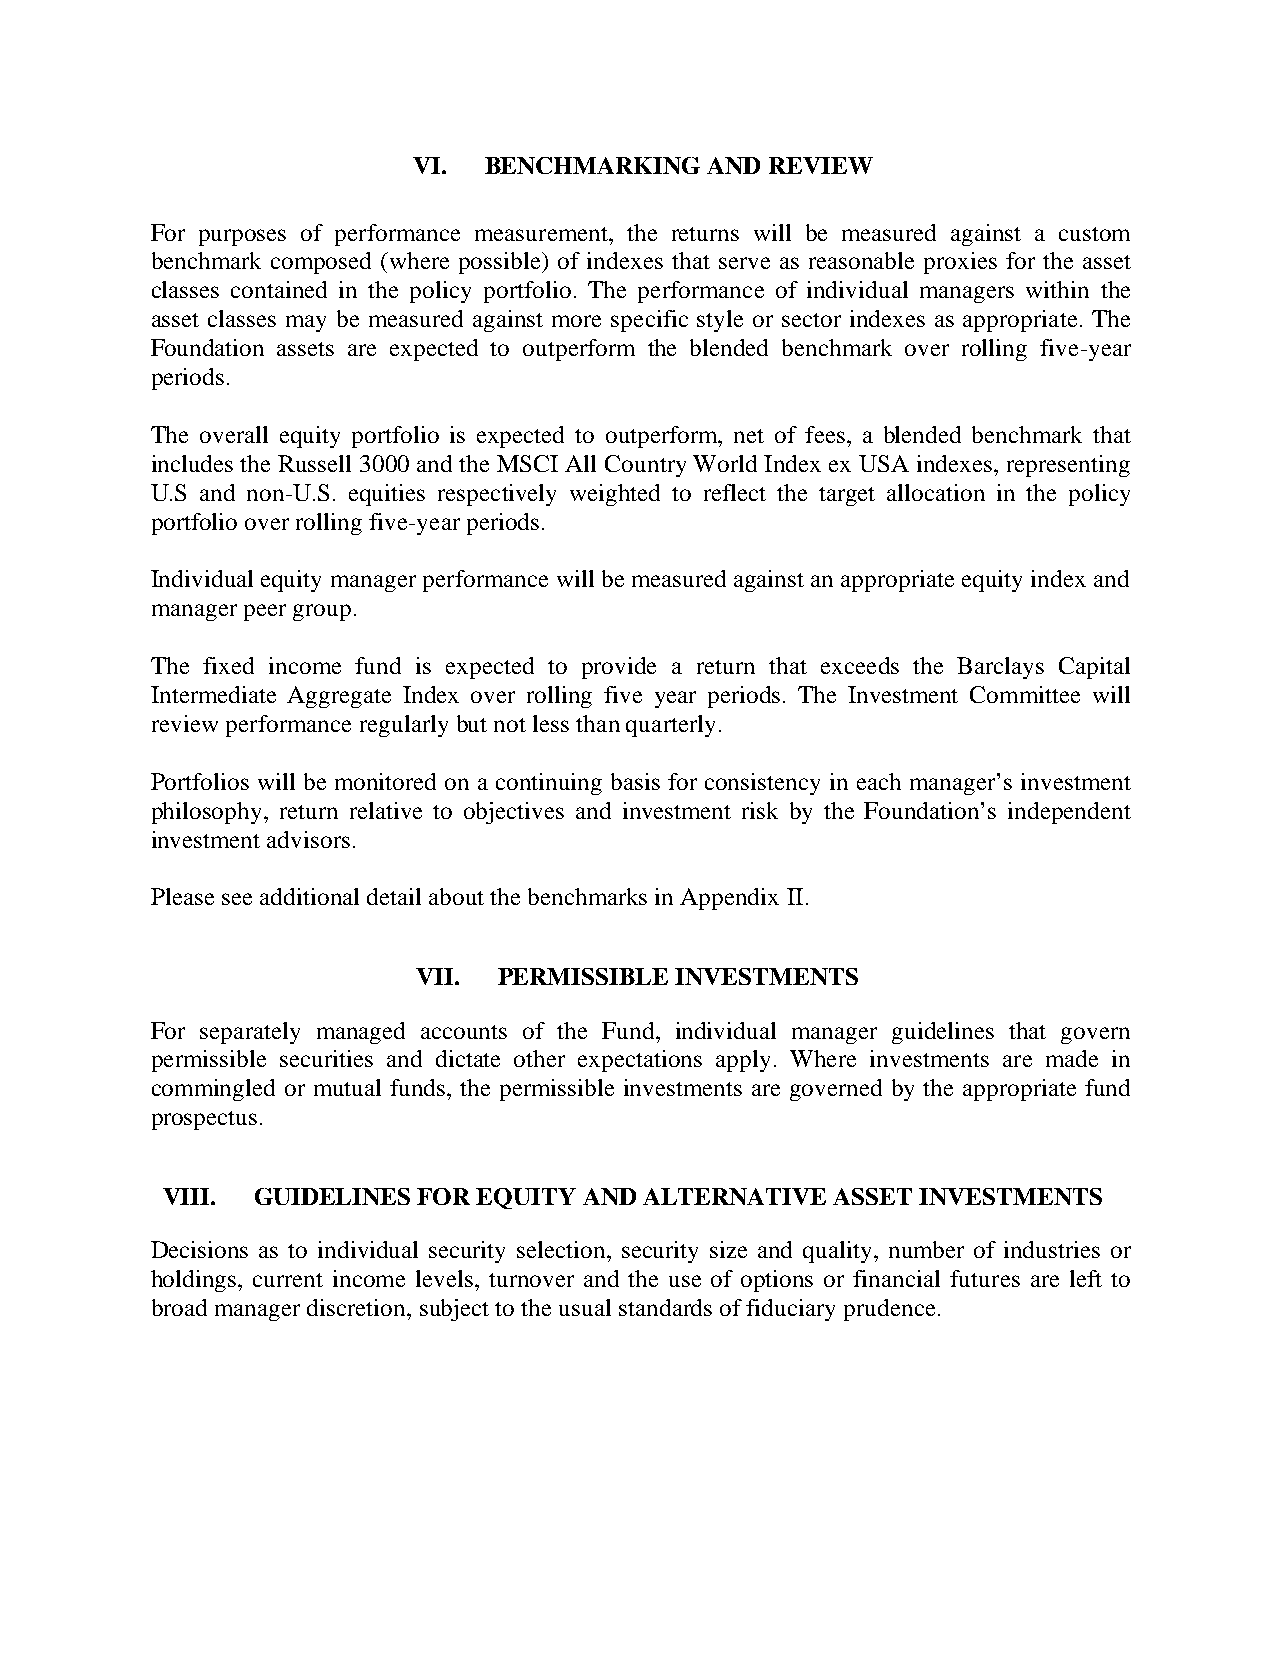  What do you see at coordinates (640, 1061) in the page?
I see `expectations` at bounding box center [640, 1061].
